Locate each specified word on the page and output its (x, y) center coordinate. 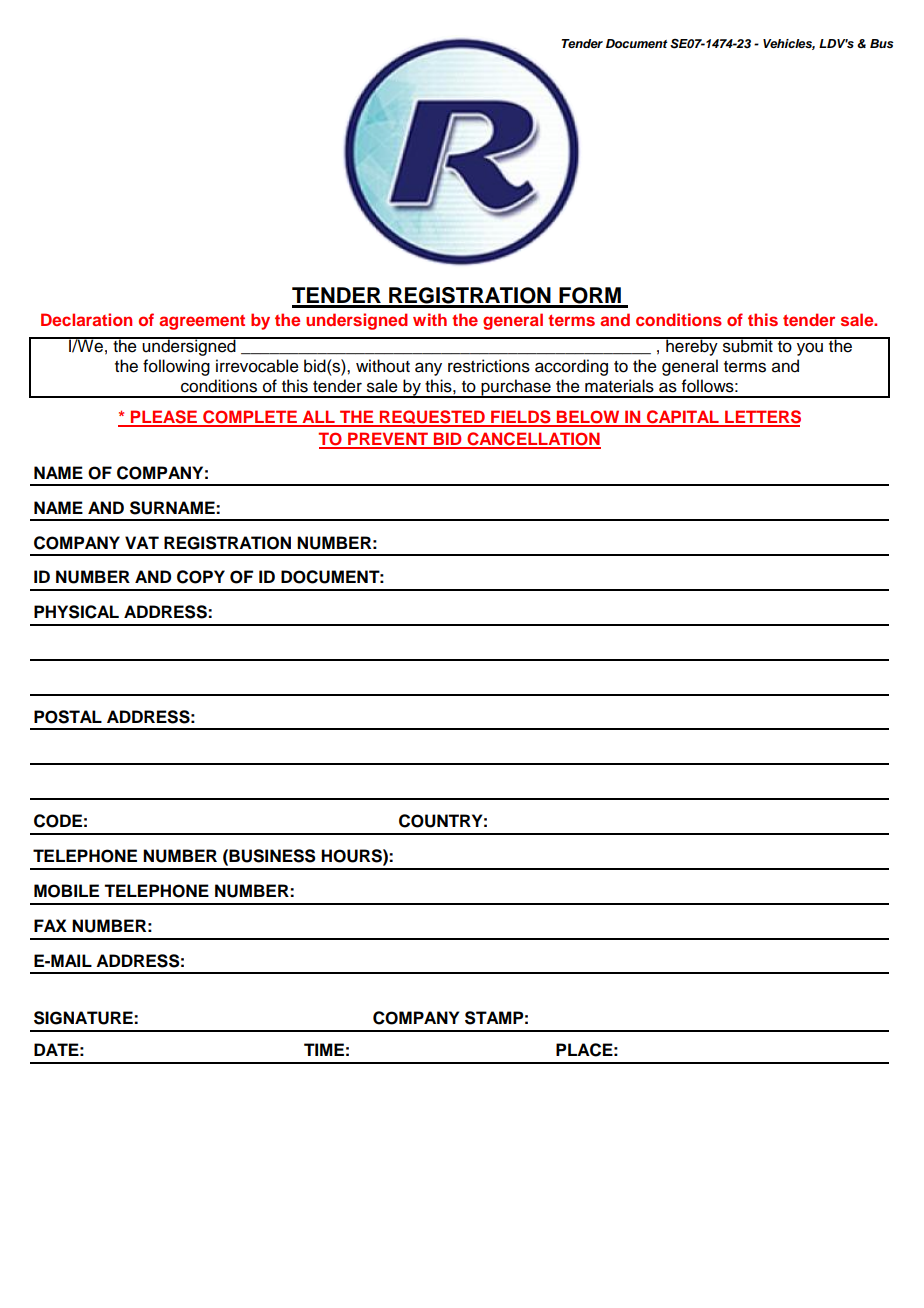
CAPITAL (683, 418)
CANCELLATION (533, 440)
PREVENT (388, 440)
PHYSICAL (76, 612)
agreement (202, 322)
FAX (50, 925)
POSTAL (68, 717)
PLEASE (164, 418)
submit (748, 345)
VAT (142, 542)
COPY (201, 577)
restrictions (489, 366)
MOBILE (66, 891)
